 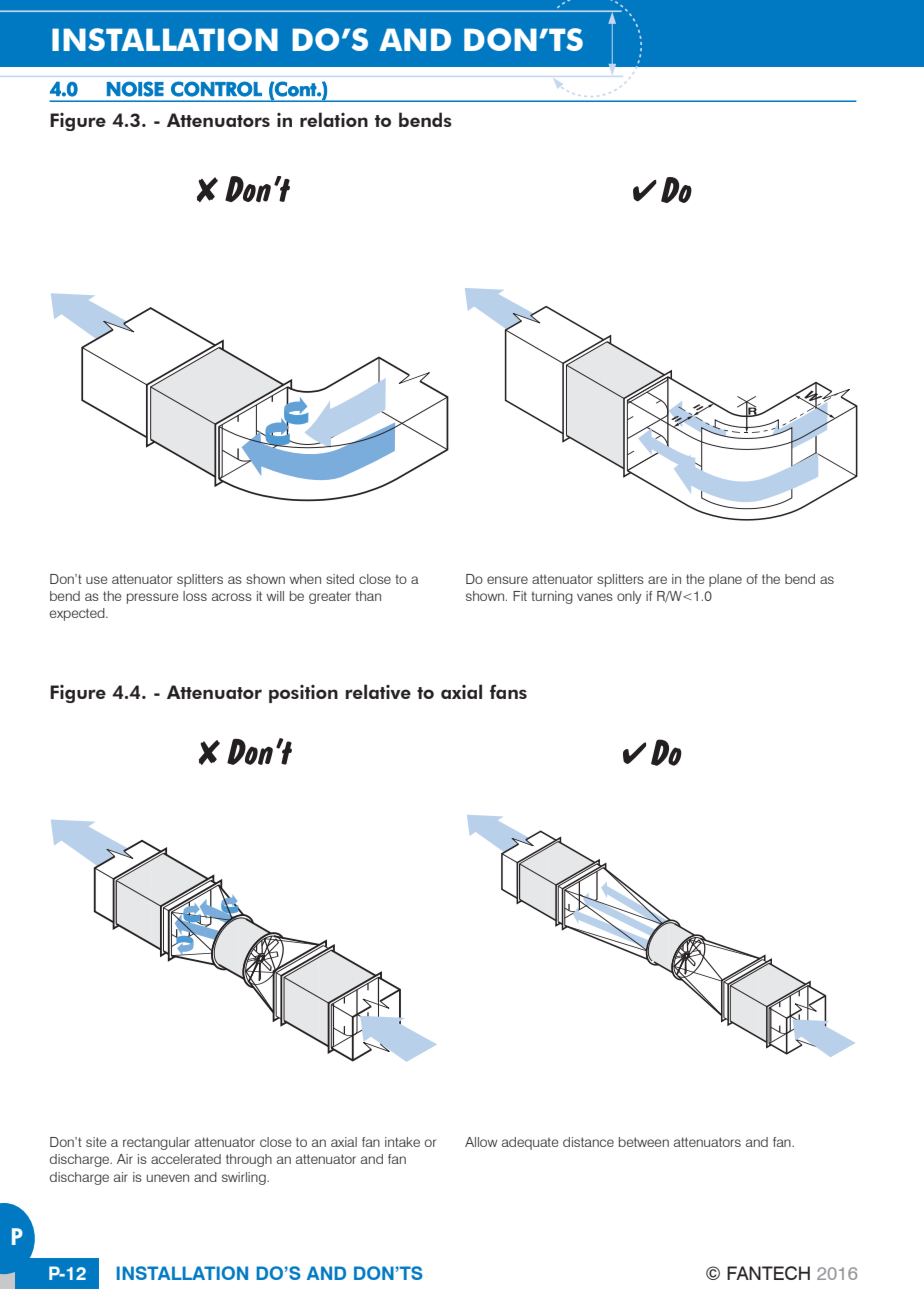 I want to click on use, so click(x=97, y=580).
